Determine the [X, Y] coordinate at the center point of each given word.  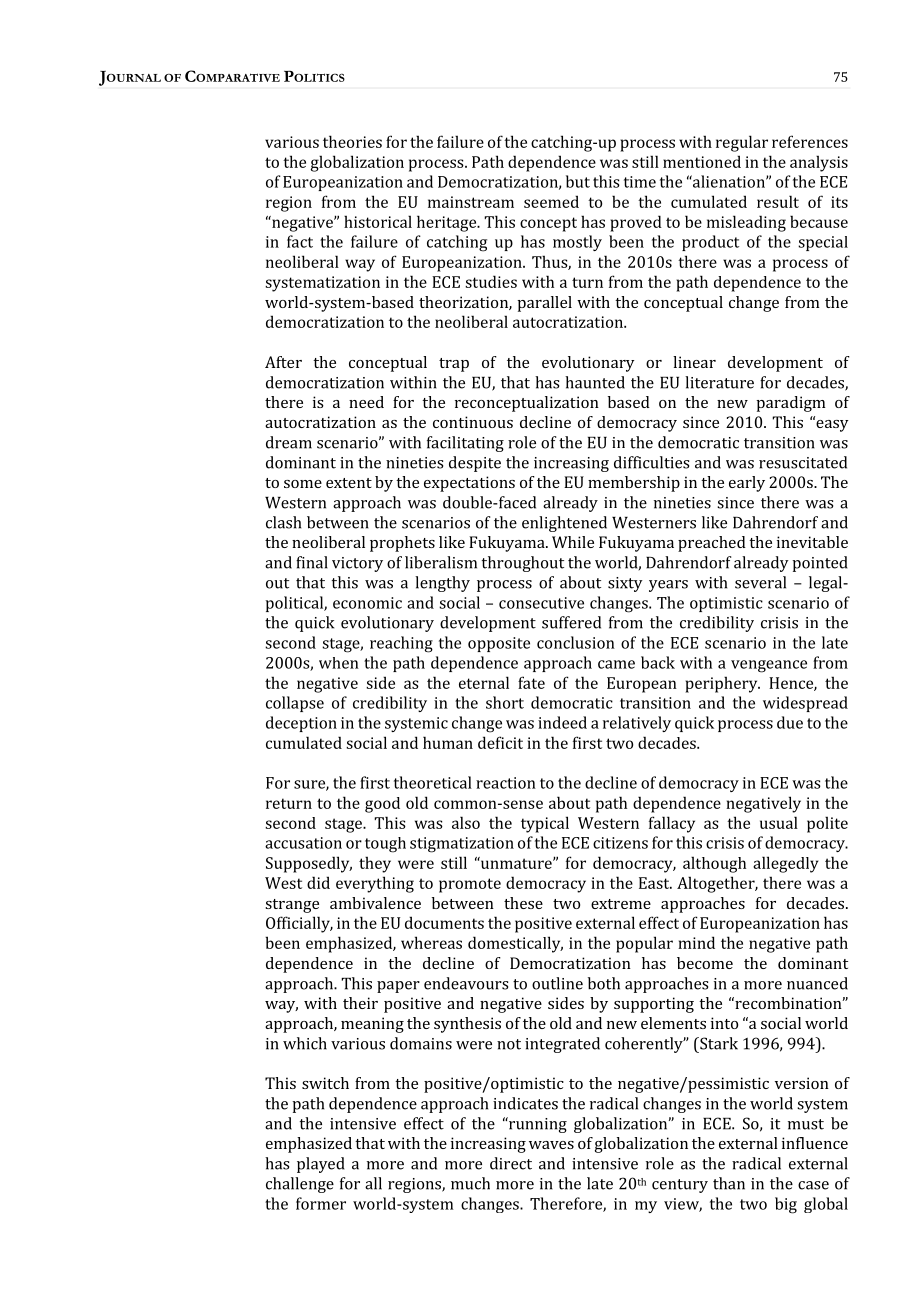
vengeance [769, 666]
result [778, 201]
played [321, 1165]
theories [352, 141]
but [578, 181]
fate [531, 682]
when [339, 663]
